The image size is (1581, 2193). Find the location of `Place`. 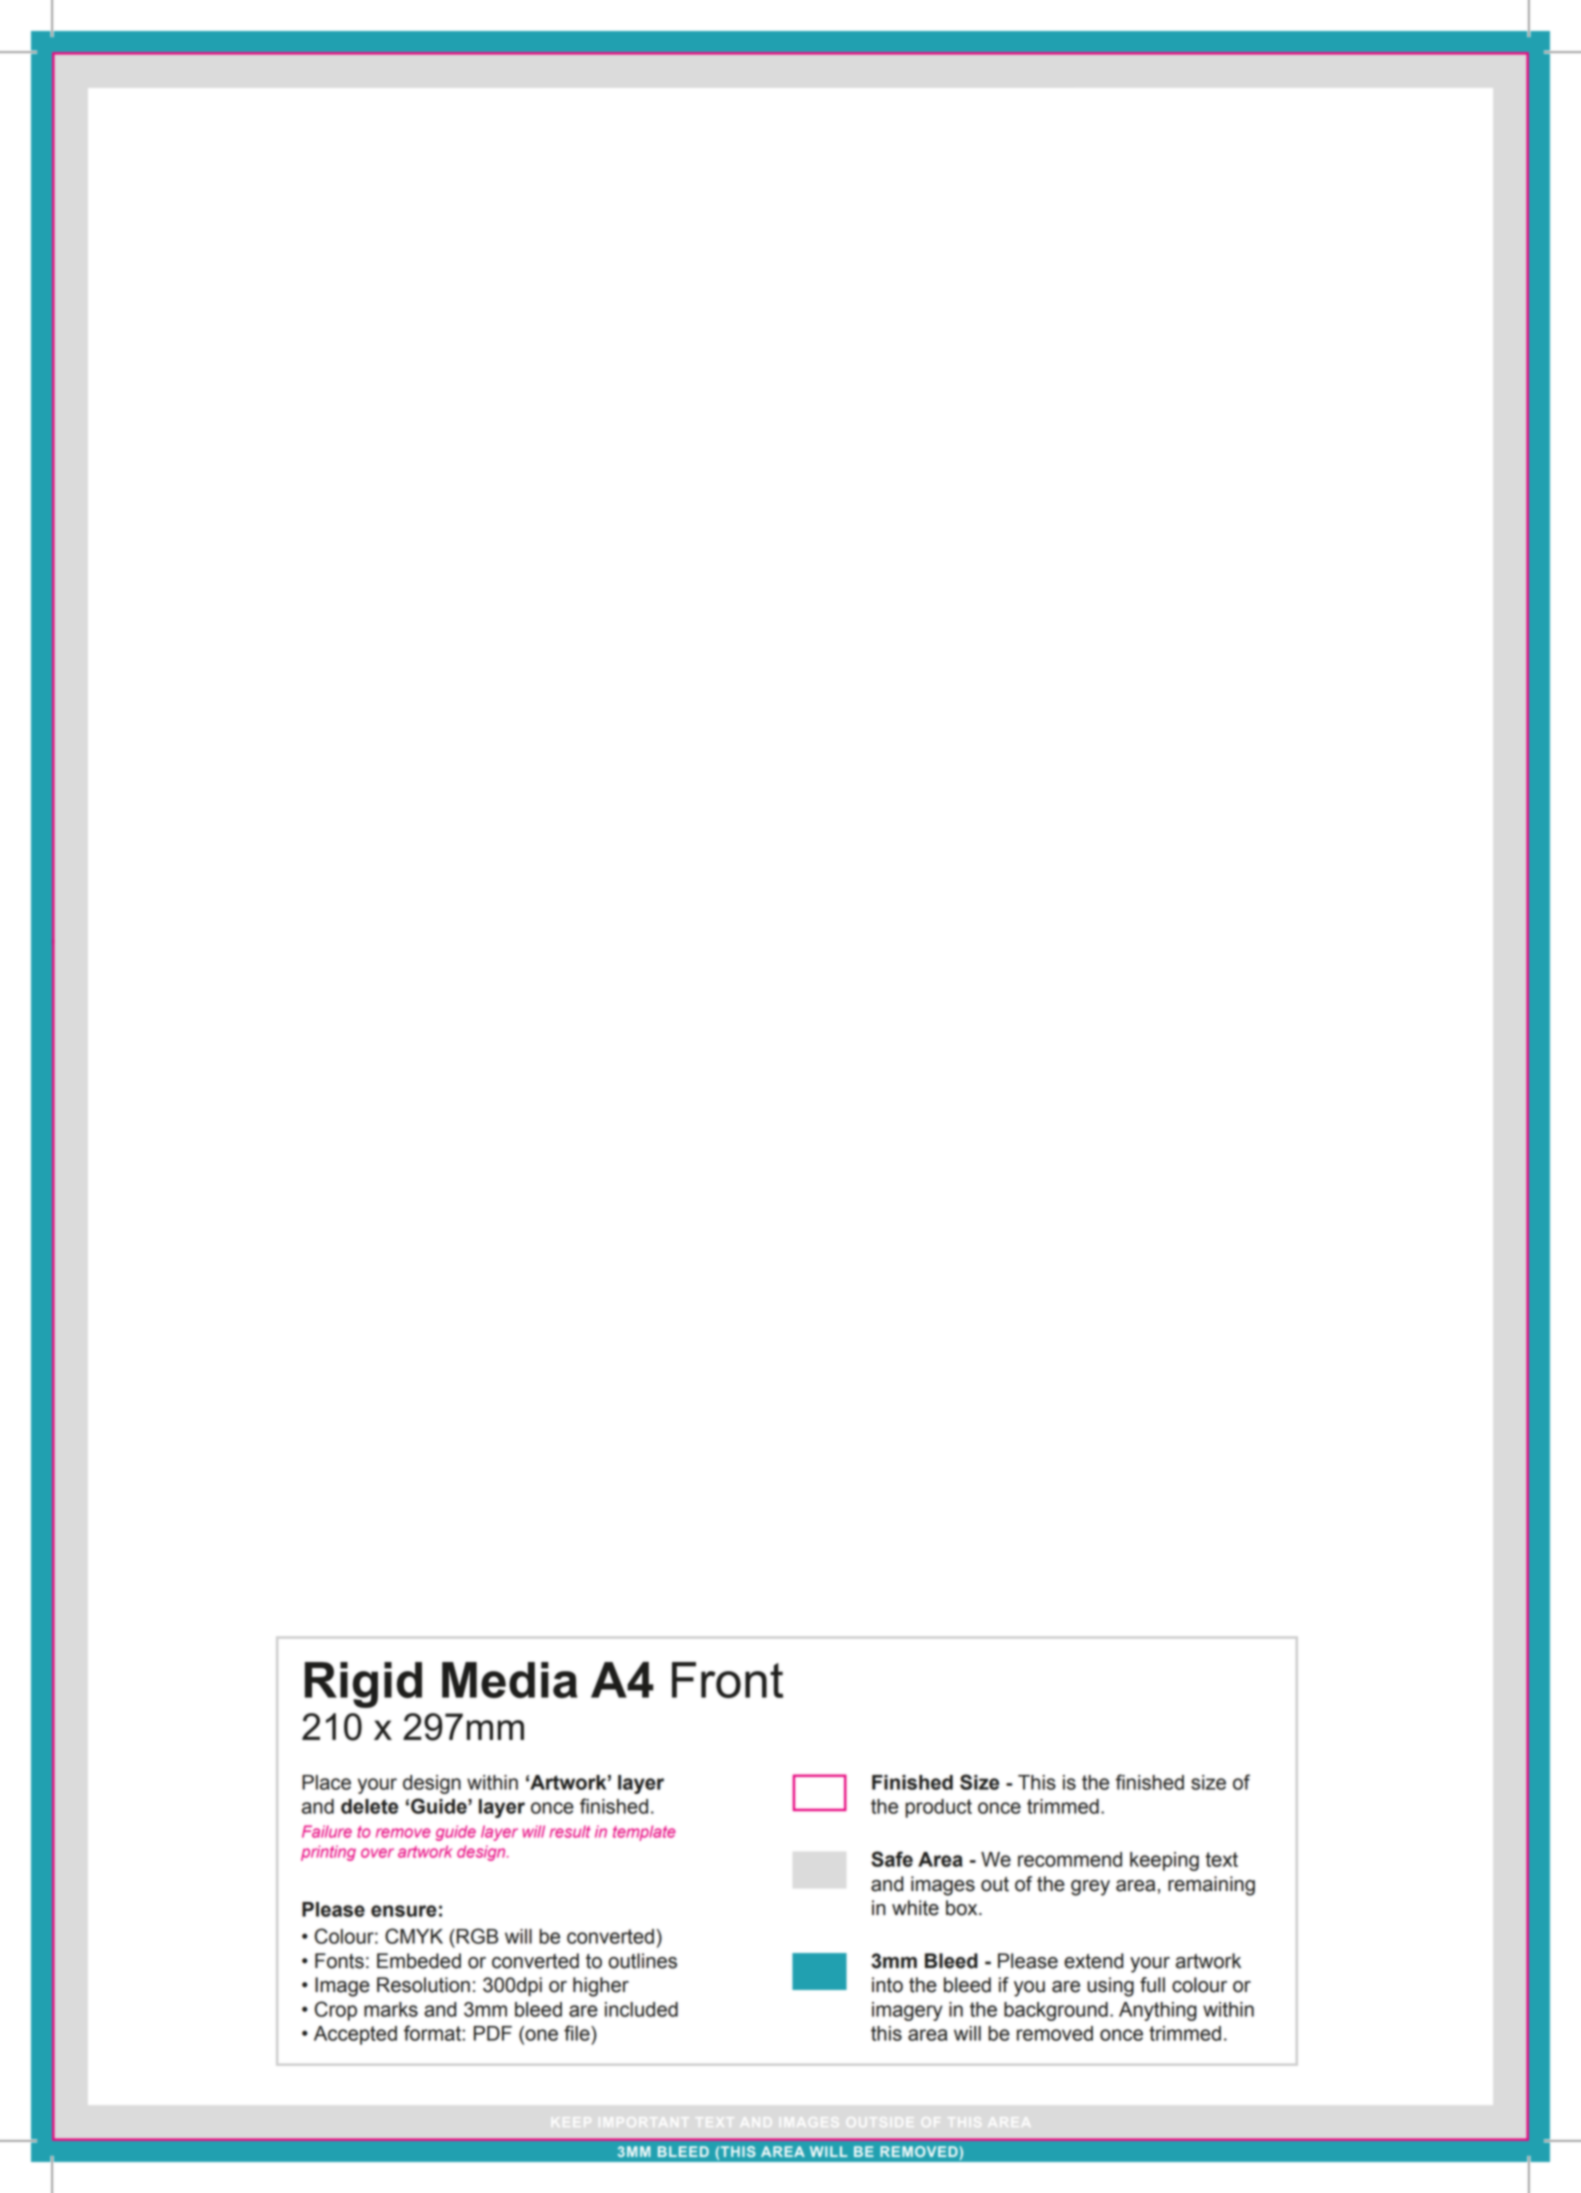

Place is located at coordinates (326, 1782).
